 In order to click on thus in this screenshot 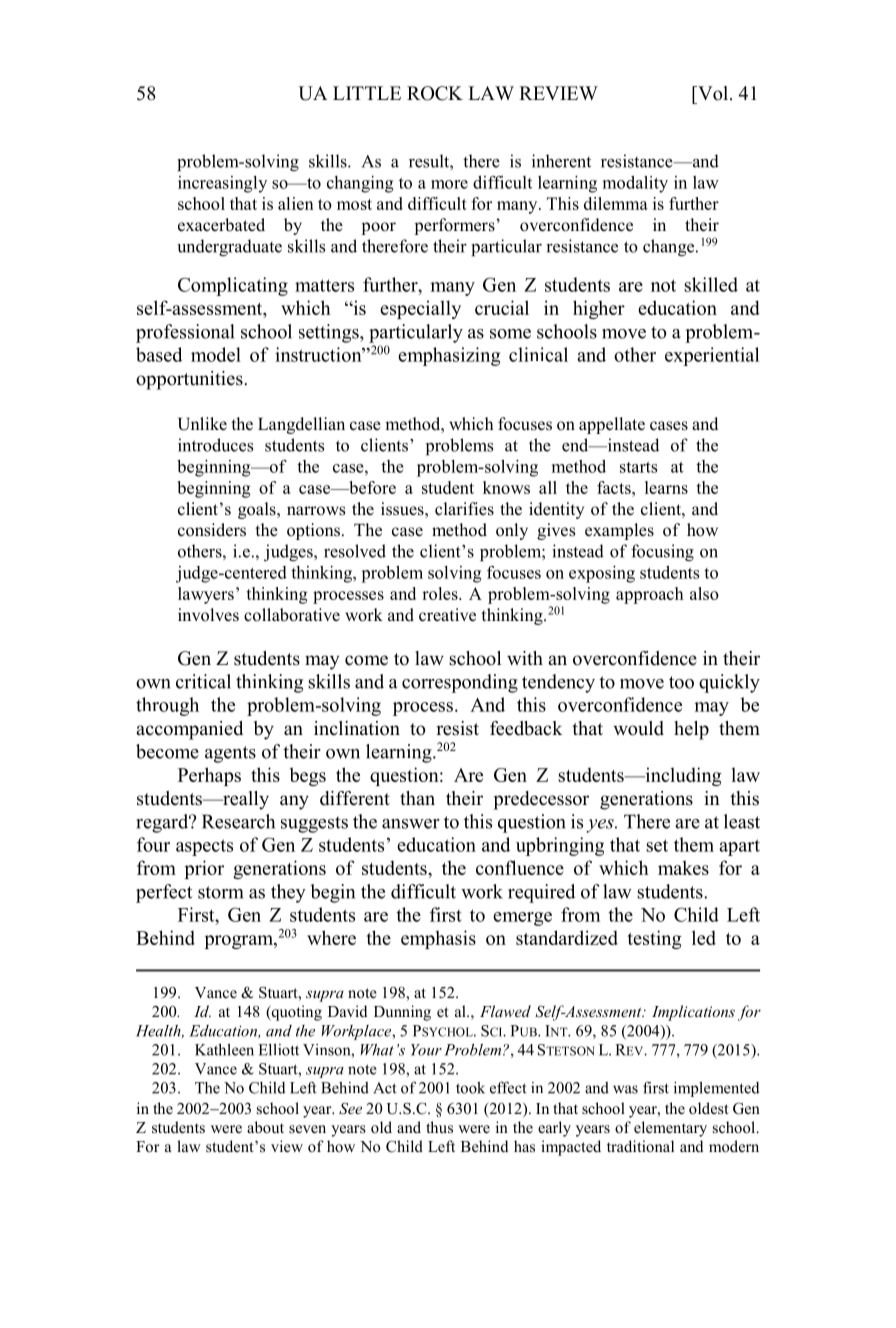, I will do `click(439, 1127)`.
